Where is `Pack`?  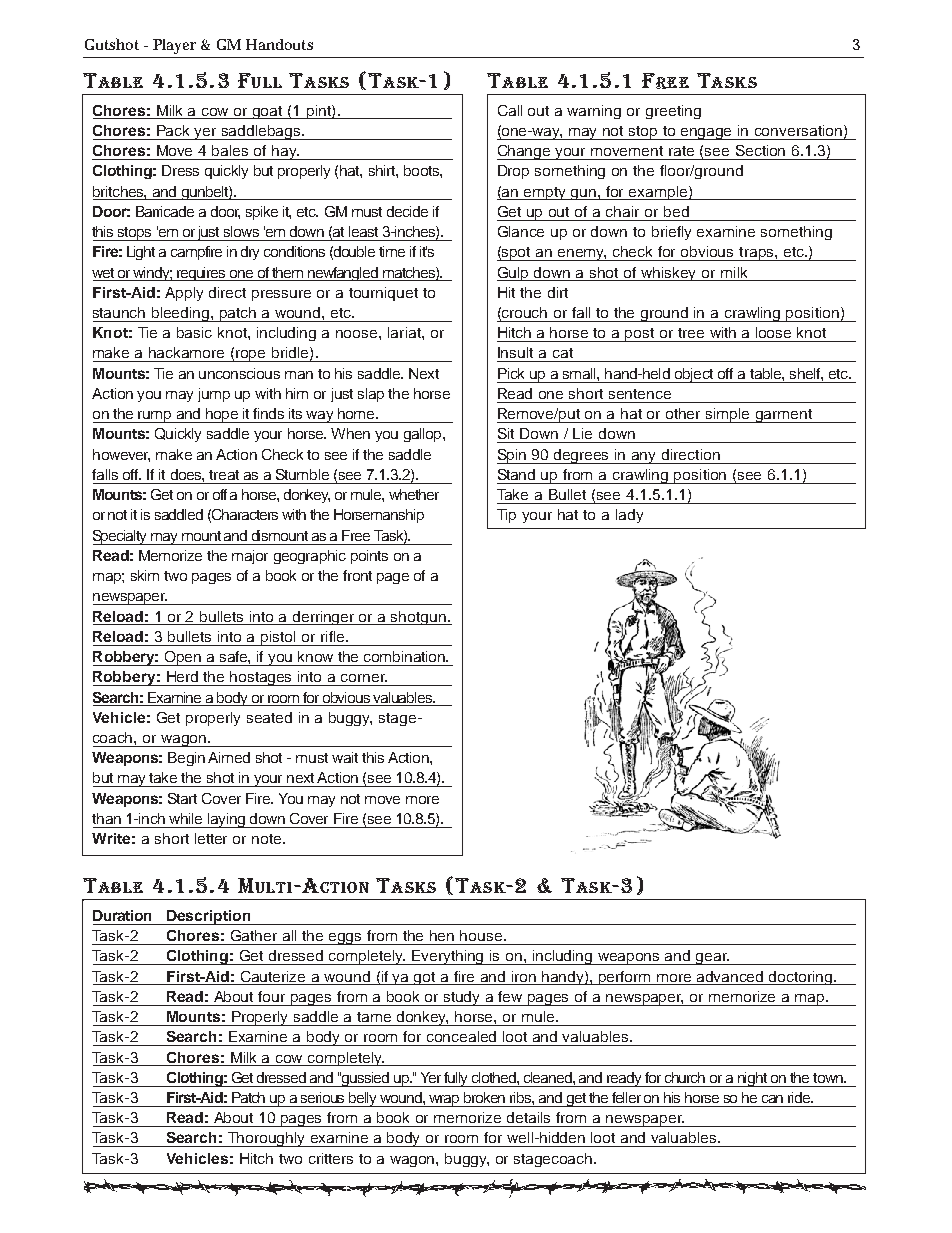
Pack is located at coordinates (173, 130).
